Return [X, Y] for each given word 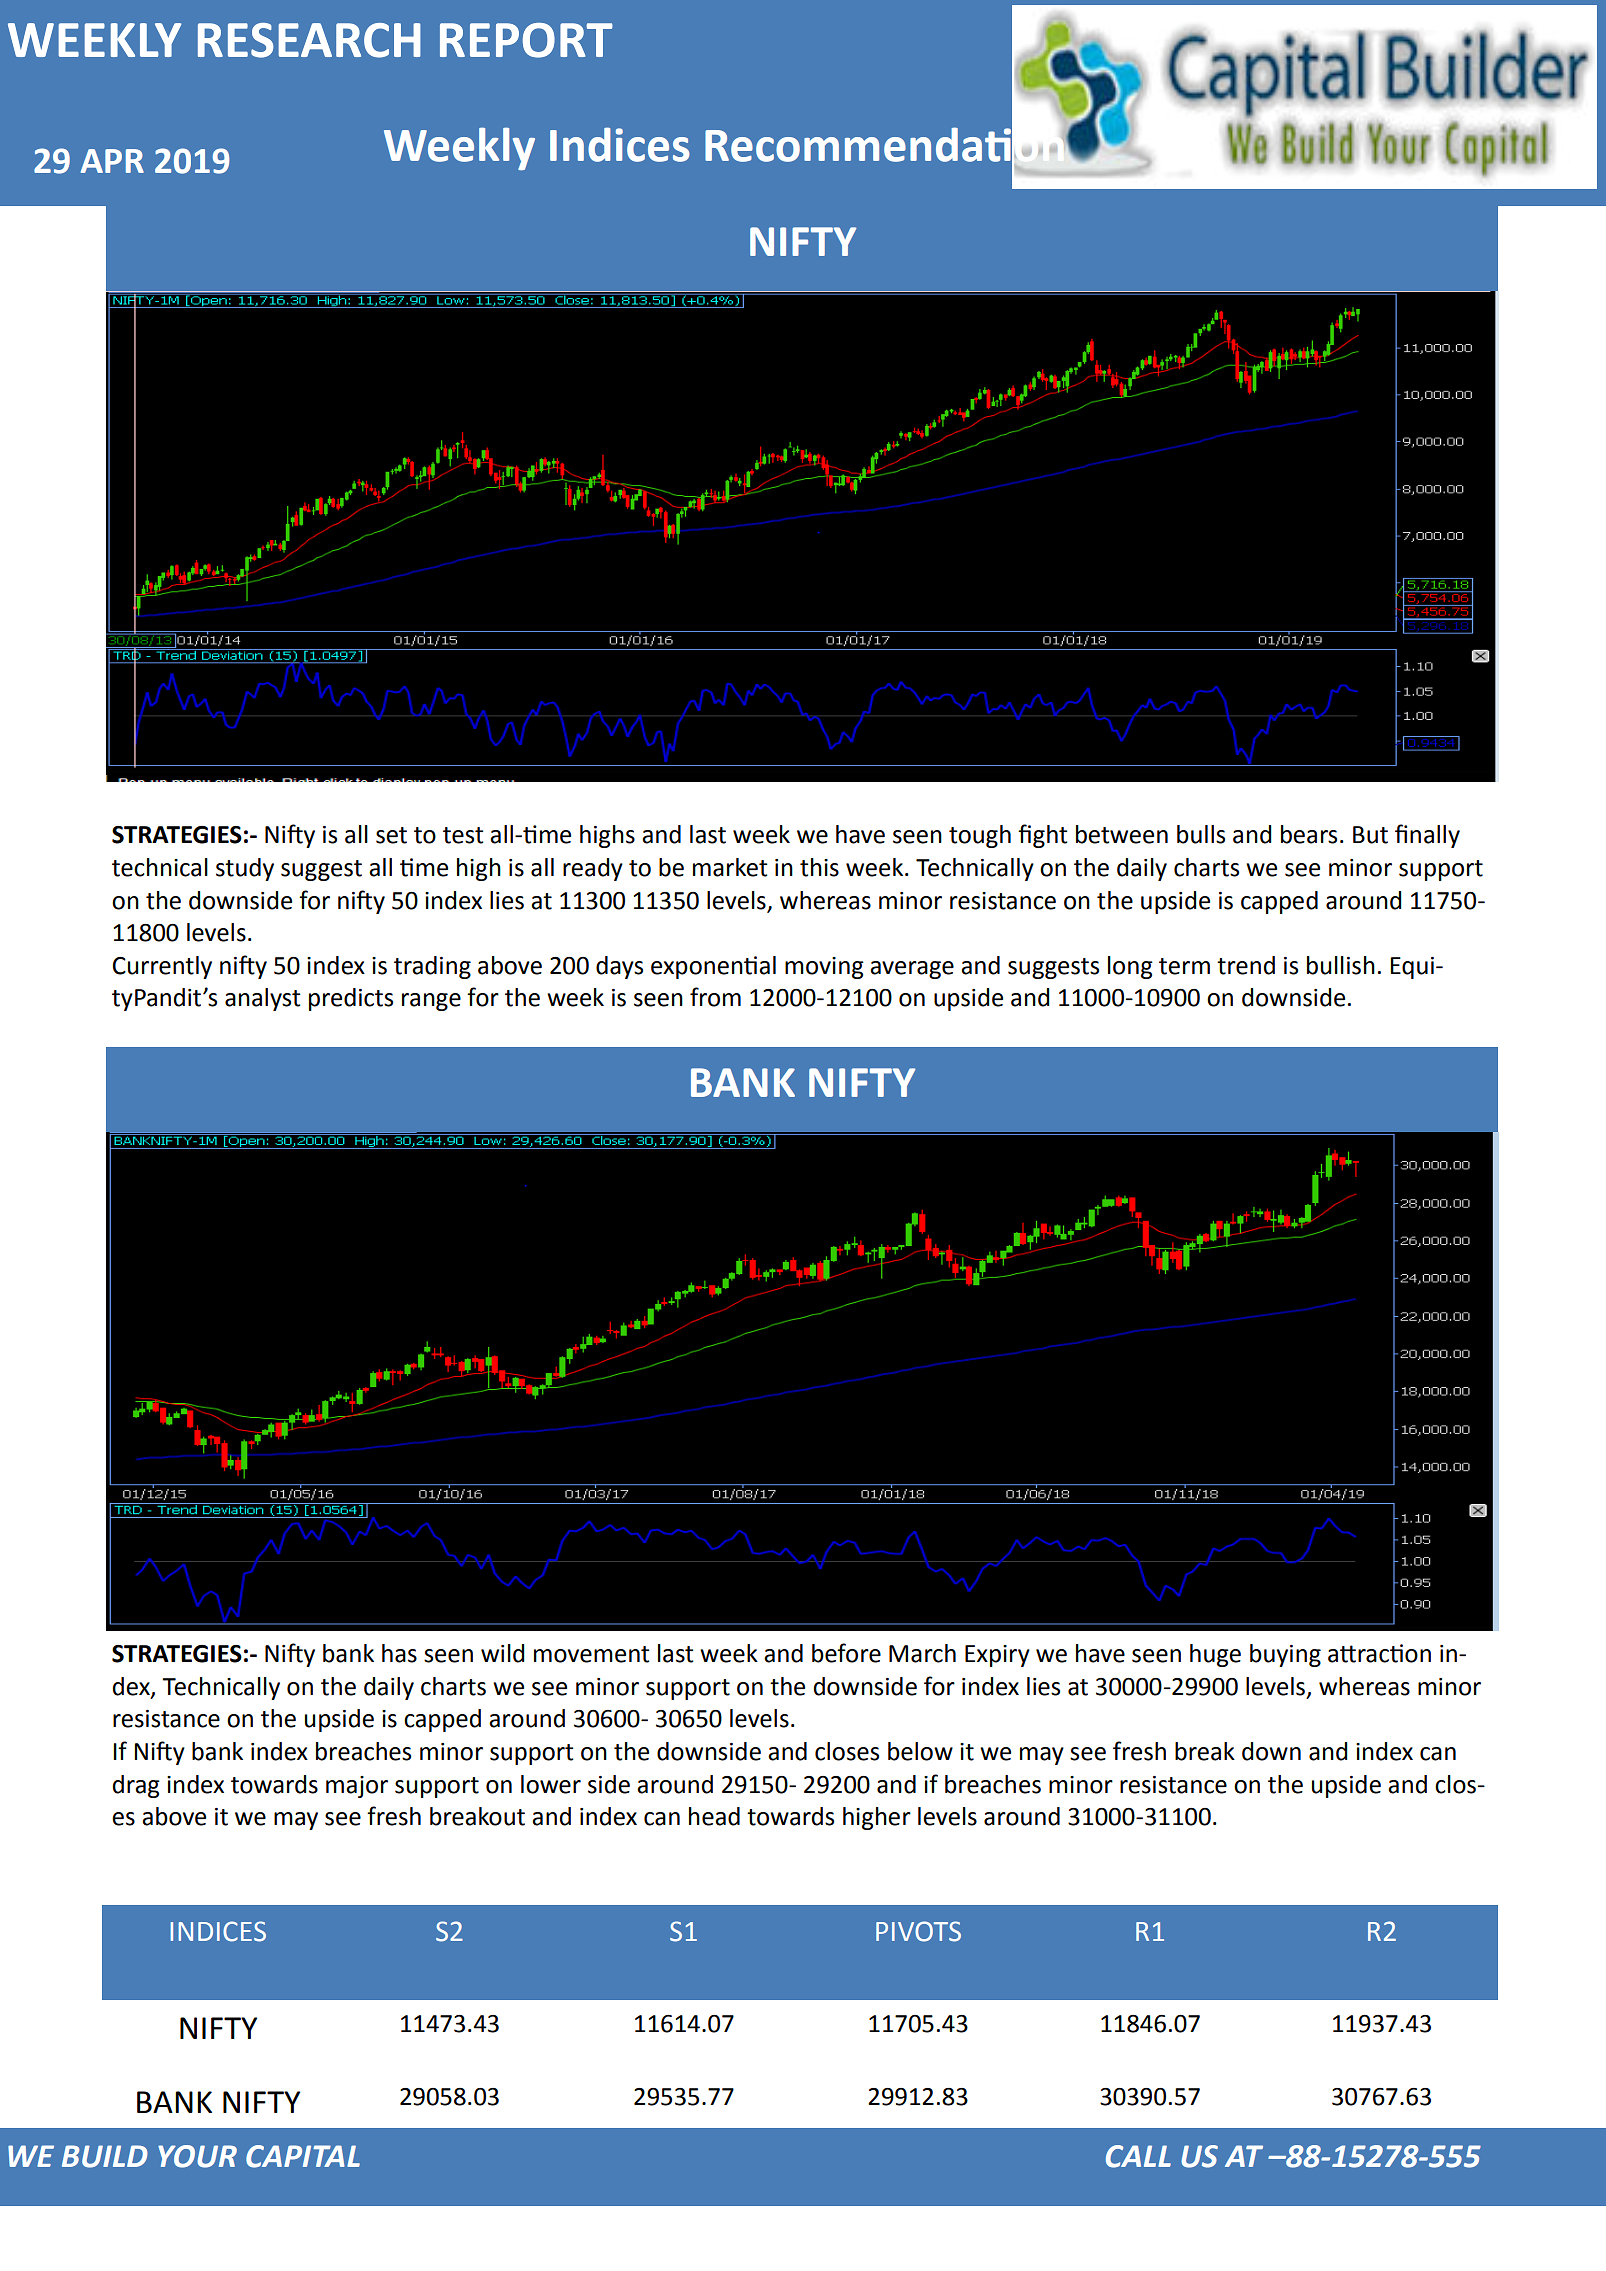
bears [1309, 834]
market [730, 867]
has [399, 1653]
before [846, 1653]
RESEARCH [309, 40]
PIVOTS [918, 1931]
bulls [1201, 834]
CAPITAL [303, 2156]
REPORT [526, 40]
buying [1285, 1655]
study [245, 869]
